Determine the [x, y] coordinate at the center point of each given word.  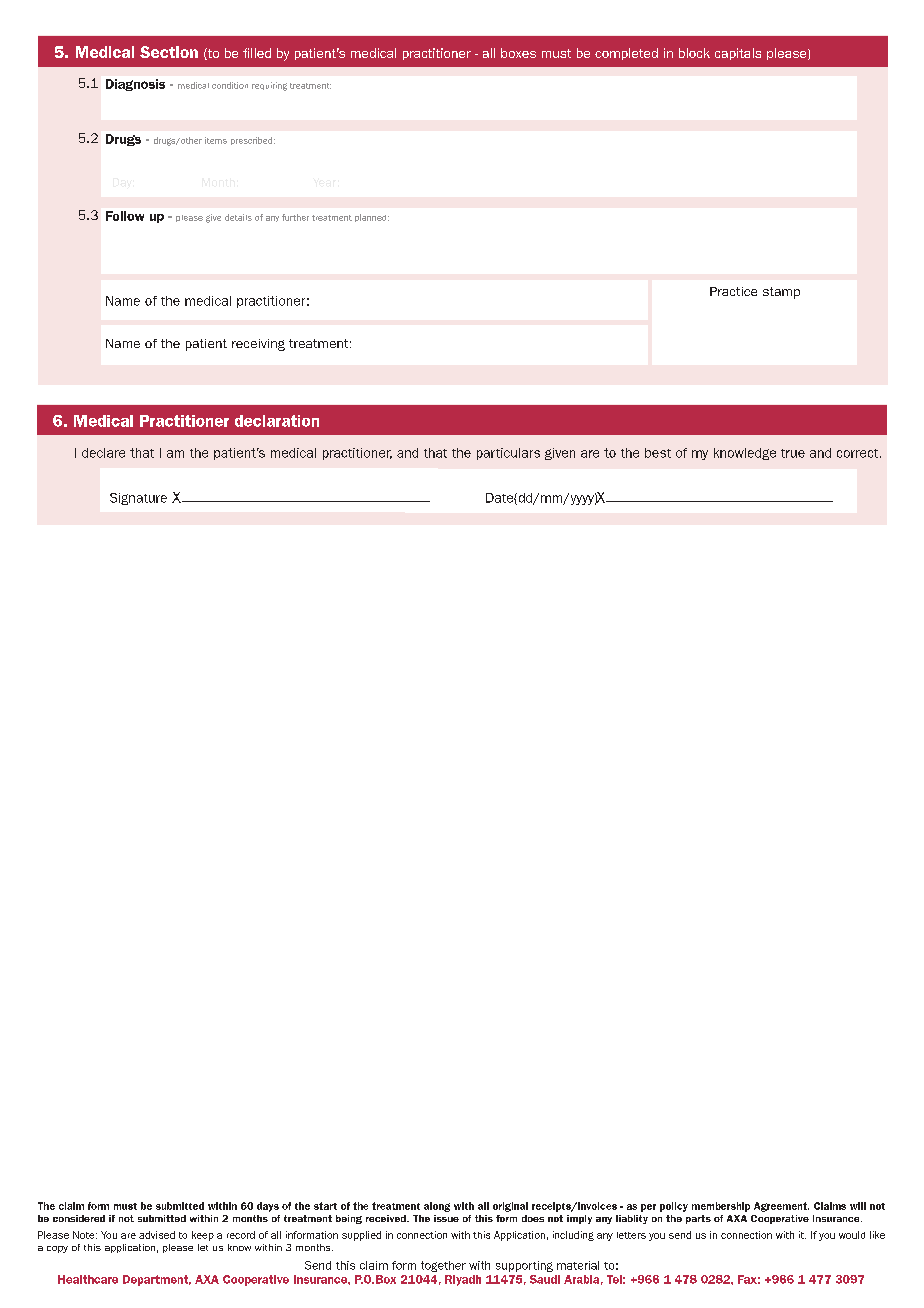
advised [157, 1235]
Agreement [781, 1207]
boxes [518, 53]
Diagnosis [135, 85]
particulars [508, 454]
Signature [138, 499]
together [443, 1266]
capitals [738, 54]
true [793, 453]
